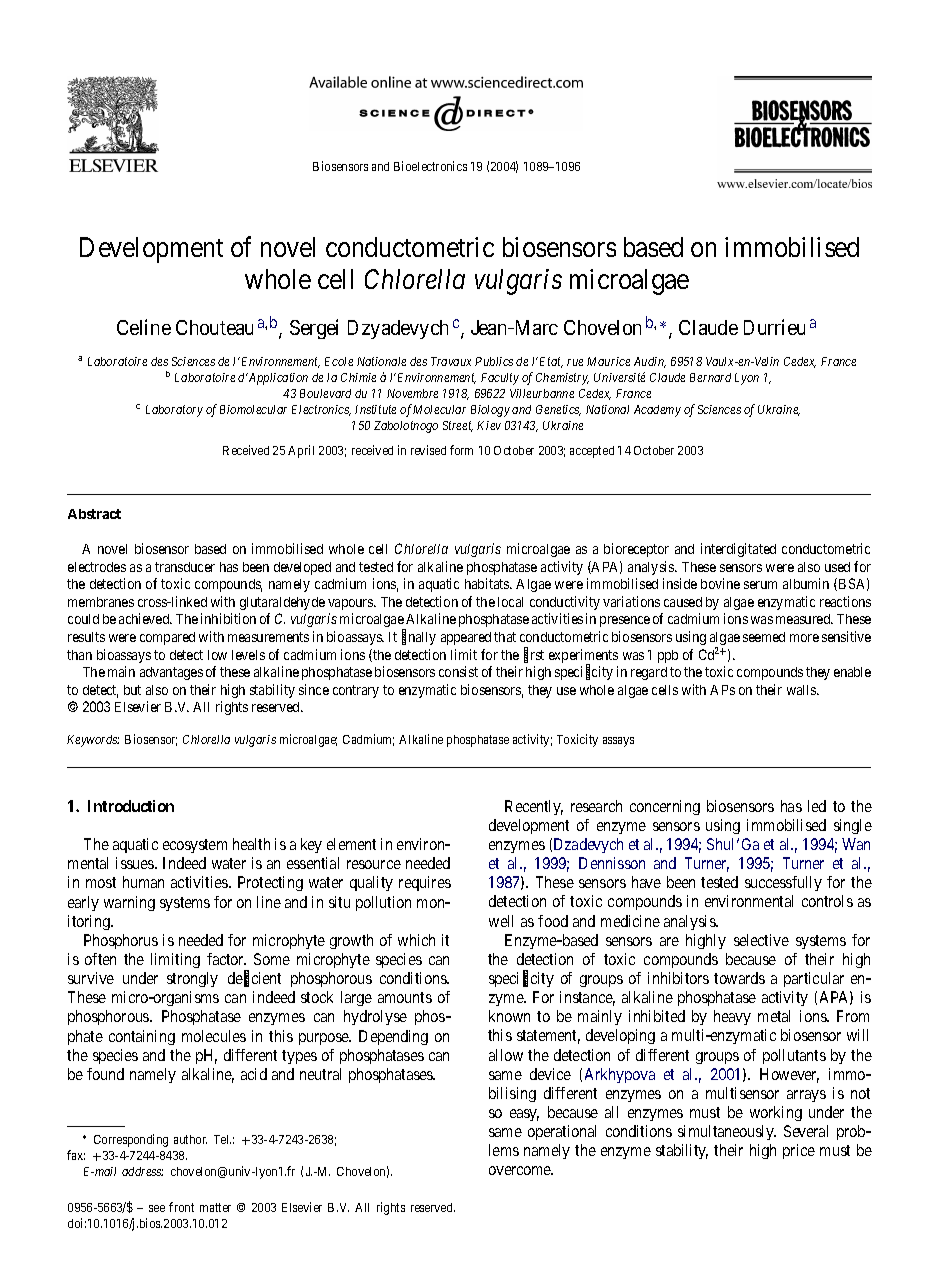 Image resolution: width=952 pixels, height=1270 pixels. Describe the element at coordinates (562, 1132) in the document. I see `operational` at that location.
